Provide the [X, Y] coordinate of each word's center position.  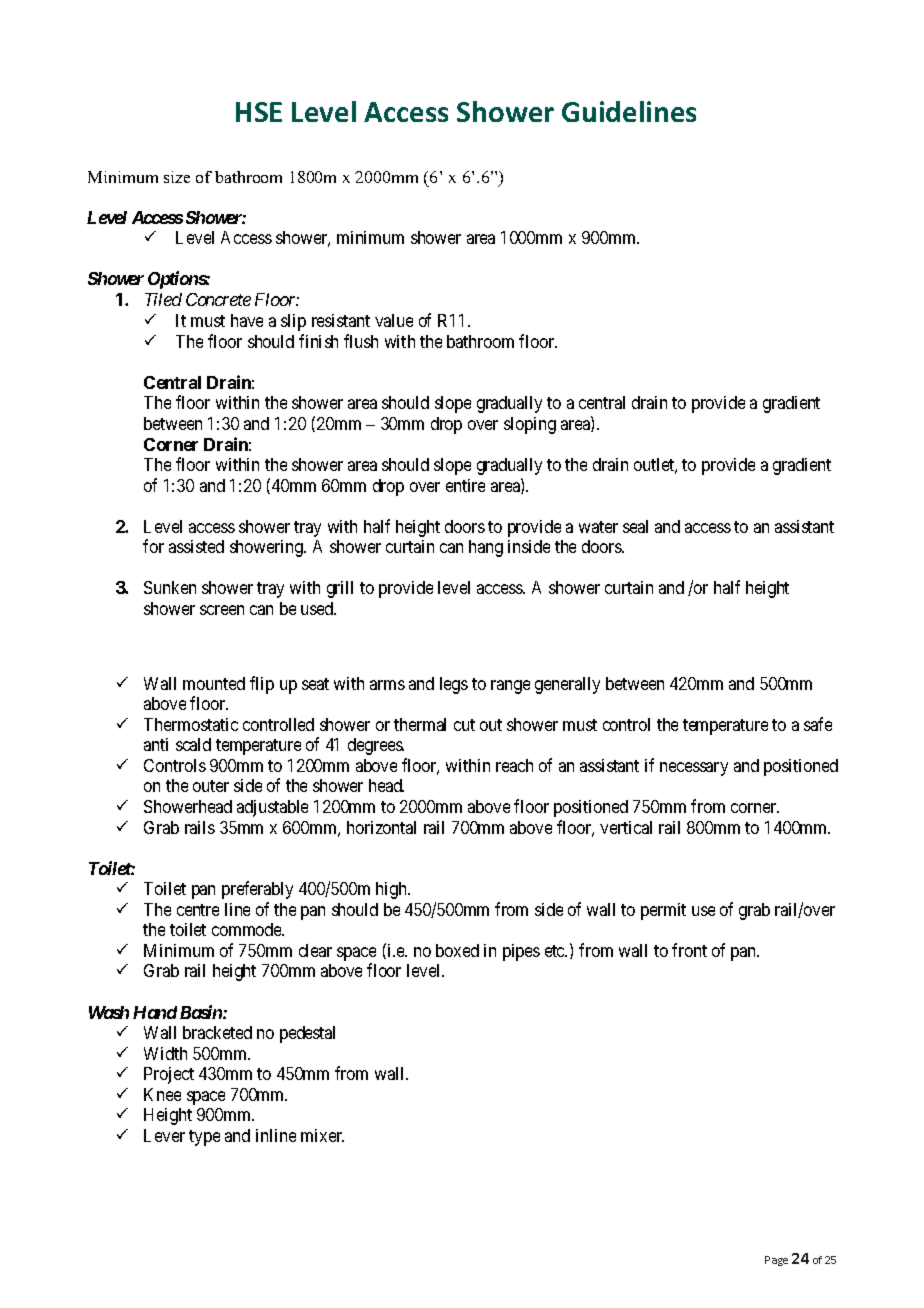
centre [198, 910]
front [689, 950]
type [204, 1138]
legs [454, 685]
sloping [530, 425]
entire [465, 485]
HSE [259, 112]
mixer [322, 1135]
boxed [457, 950]
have [247, 320]
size [177, 177]
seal [635, 526]
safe [818, 724]
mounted [214, 683]
